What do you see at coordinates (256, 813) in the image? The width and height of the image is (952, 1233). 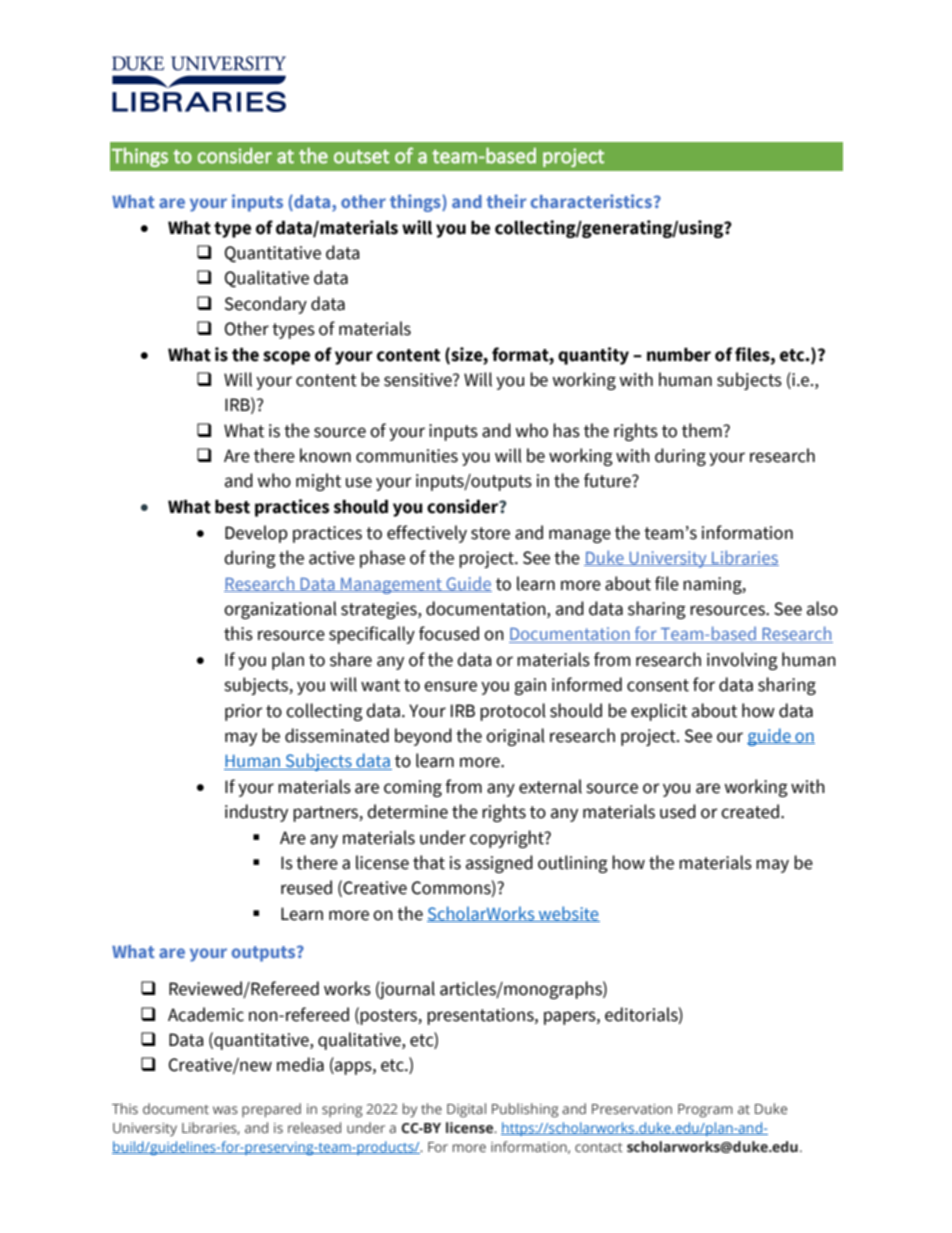 I see `industry` at bounding box center [256, 813].
